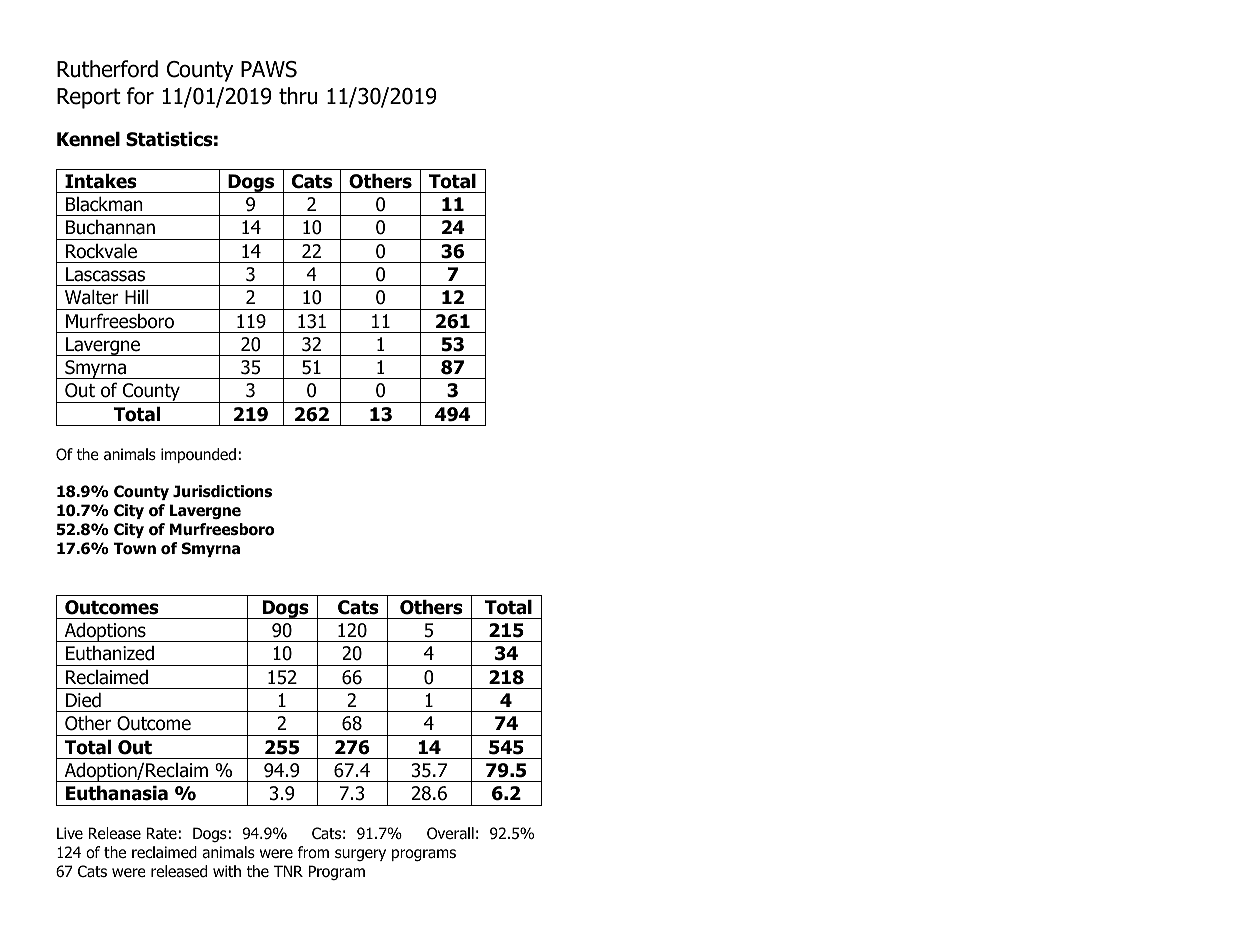  I want to click on PAWS, so click(269, 69).
